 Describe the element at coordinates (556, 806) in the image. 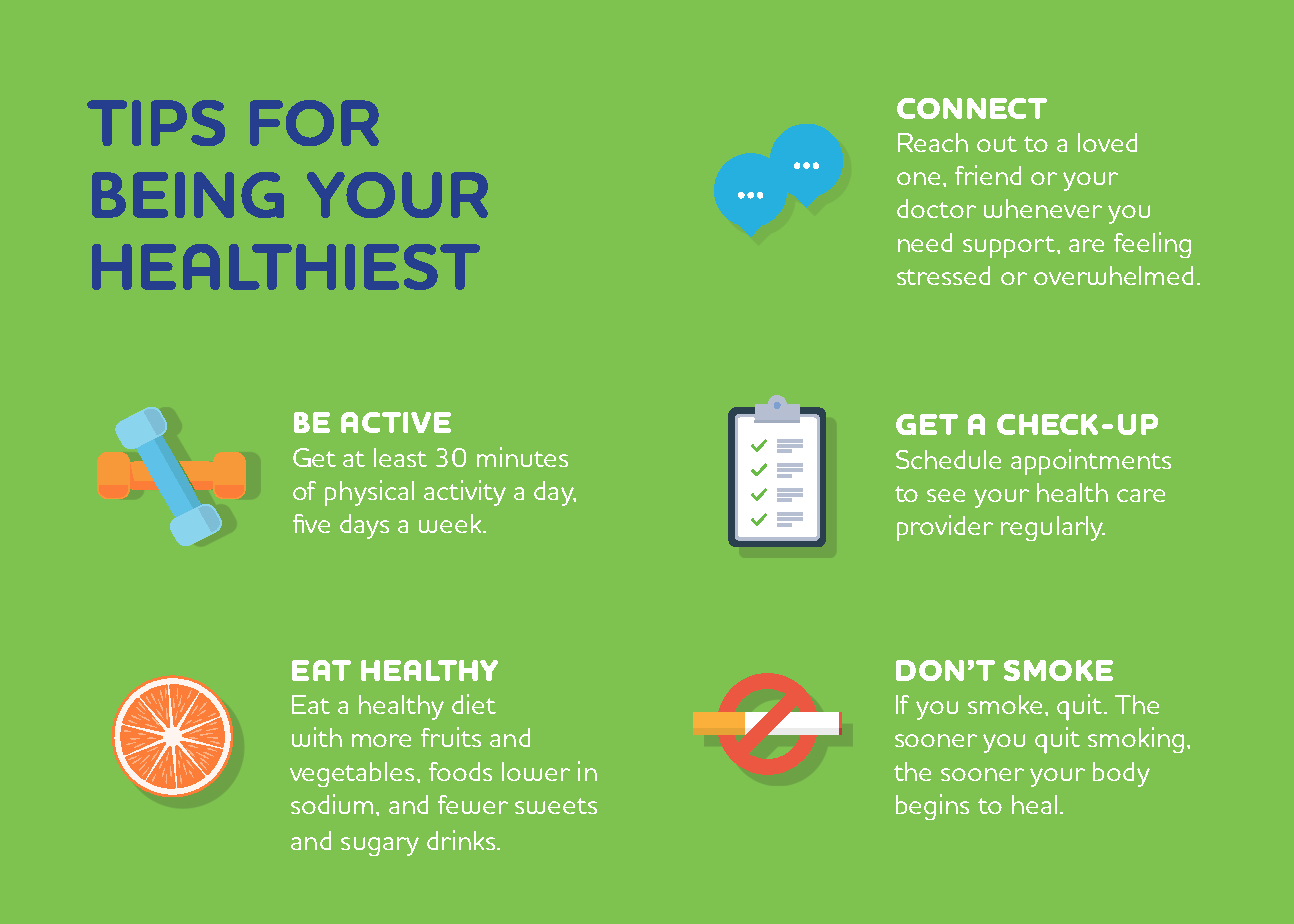

I see `sweets` at that location.
